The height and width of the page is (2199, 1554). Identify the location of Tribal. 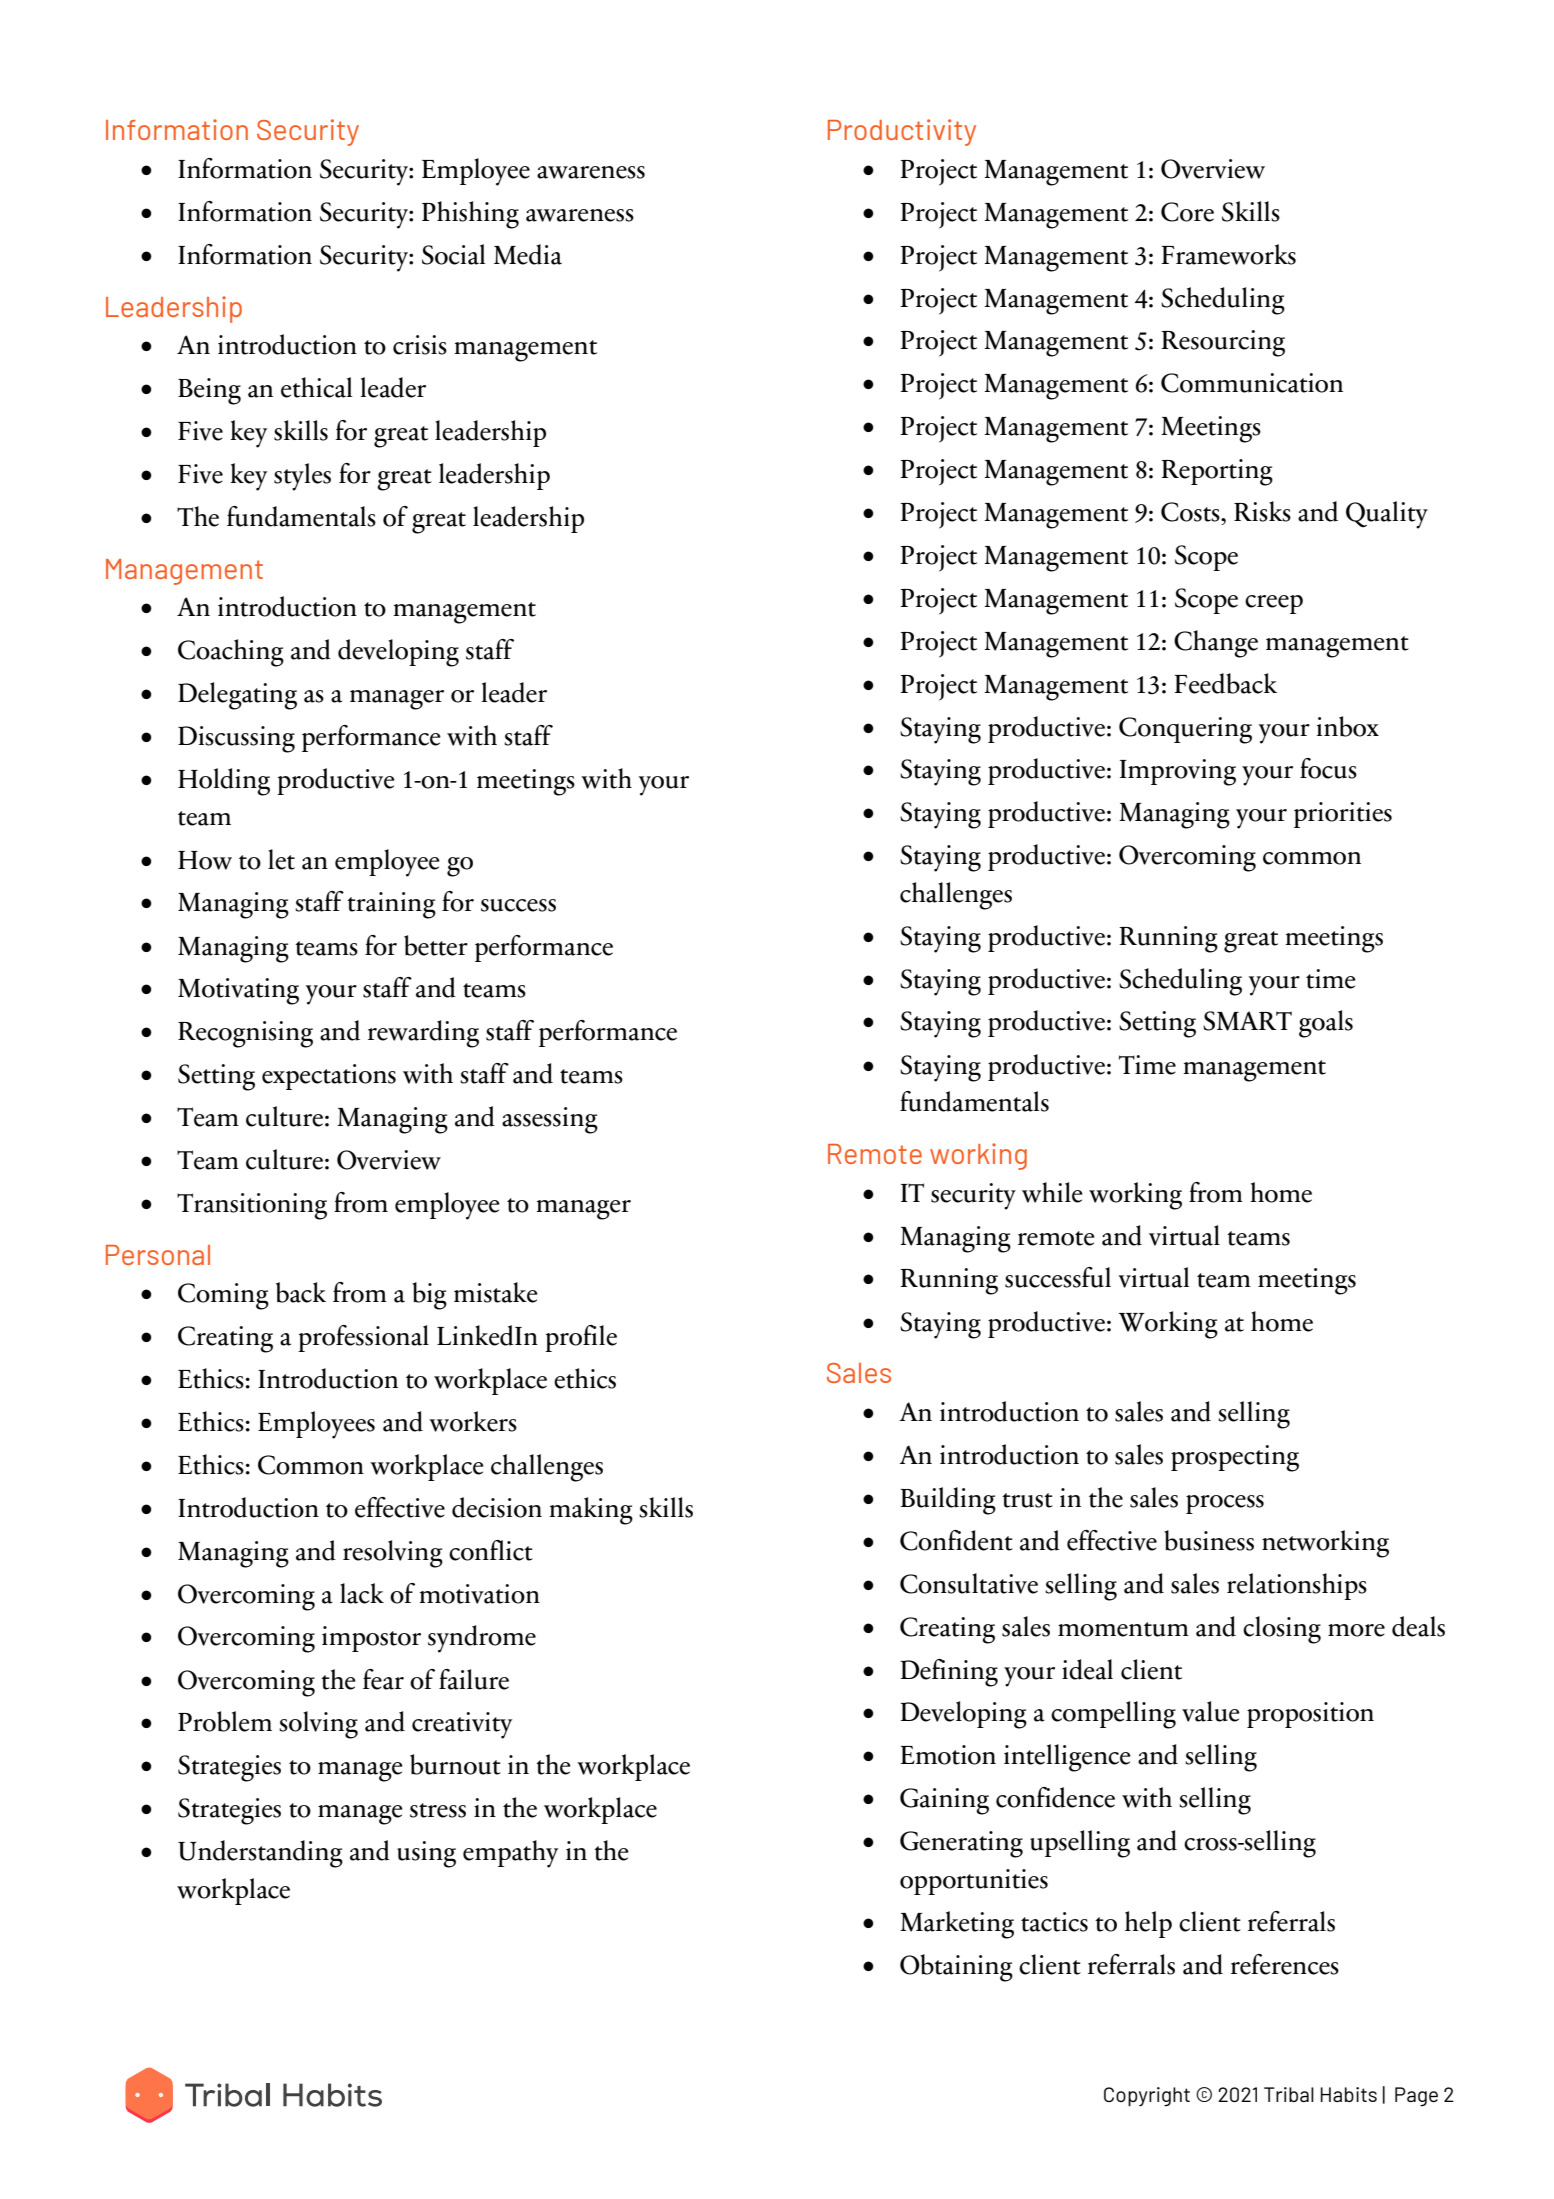
(1289, 2094).
